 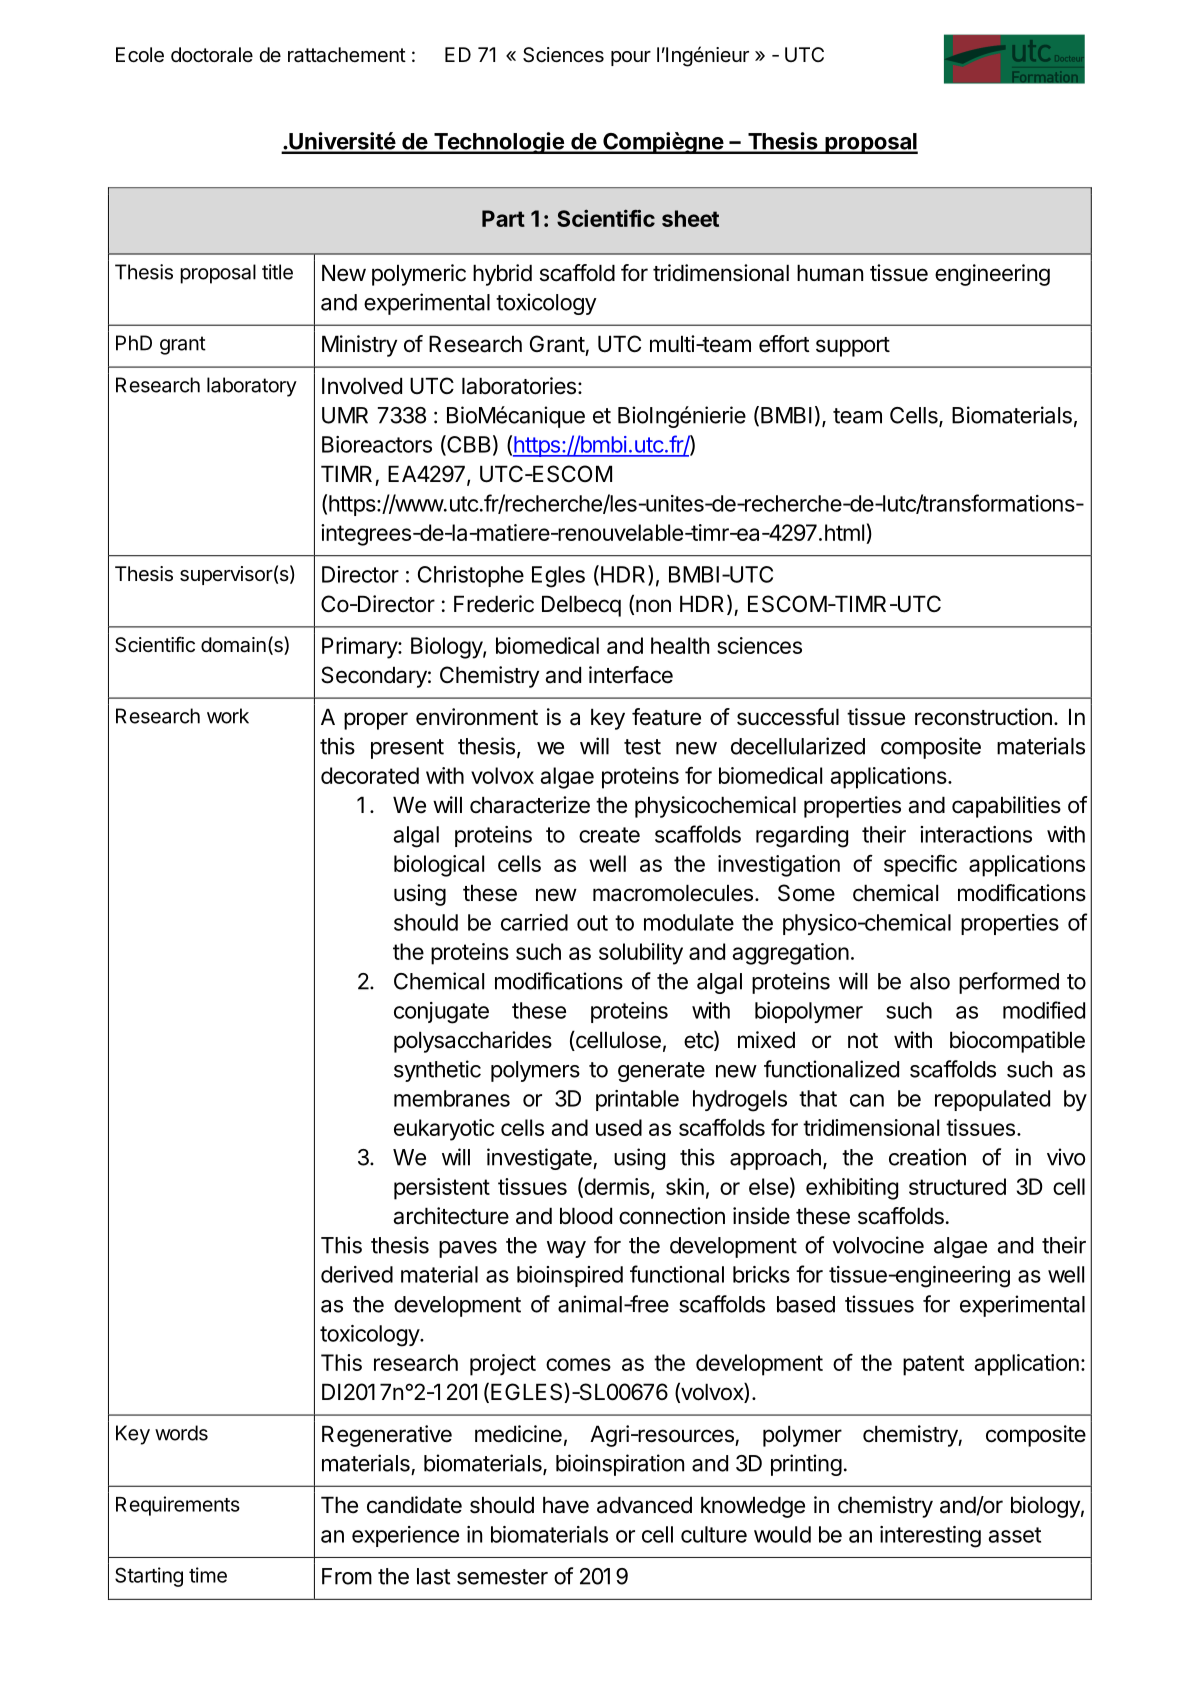 I want to click on laboratories, so click(x=519, y=386).
